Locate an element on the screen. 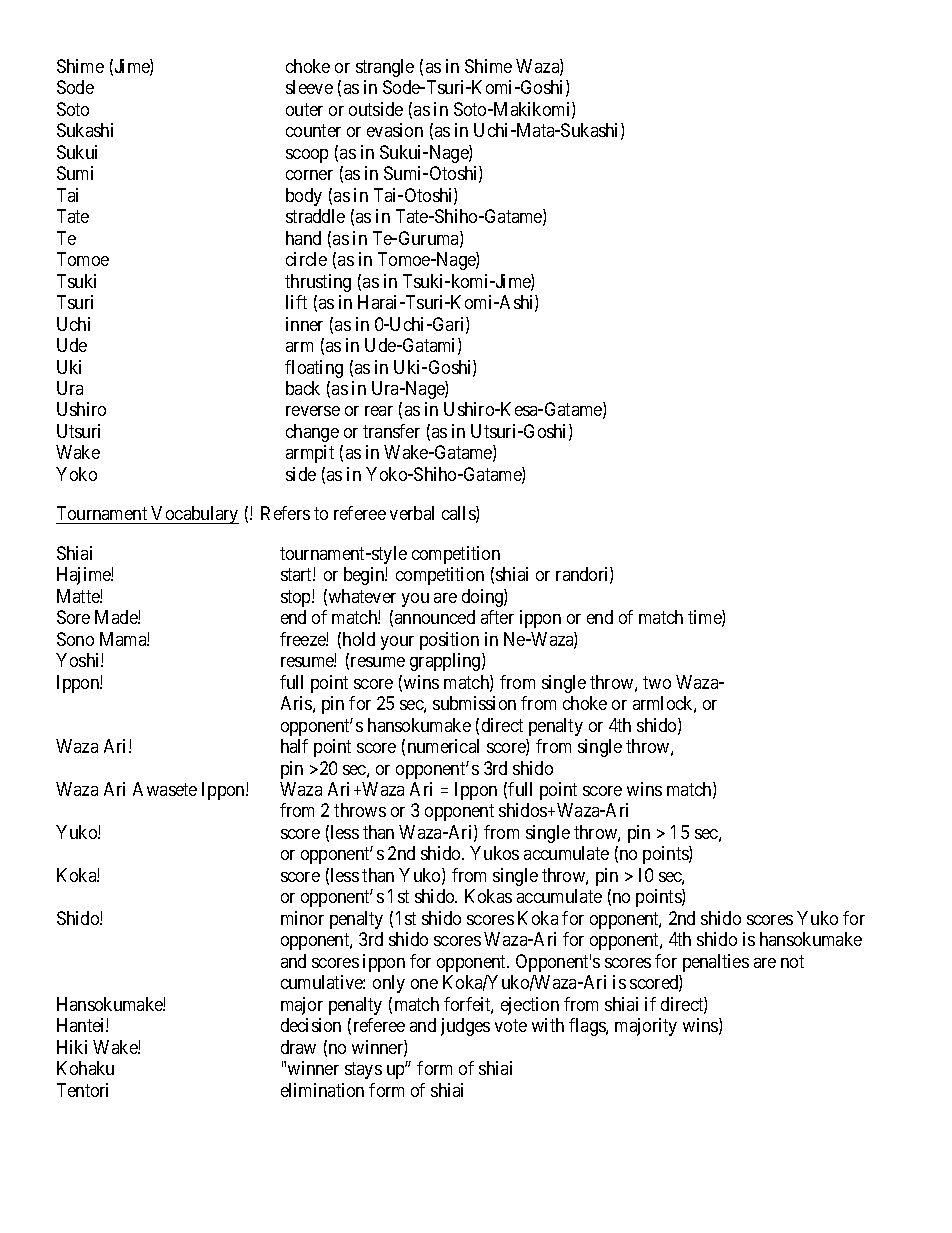 The image size is (952, 1233). evasion is located at coordinates (395, 130).
